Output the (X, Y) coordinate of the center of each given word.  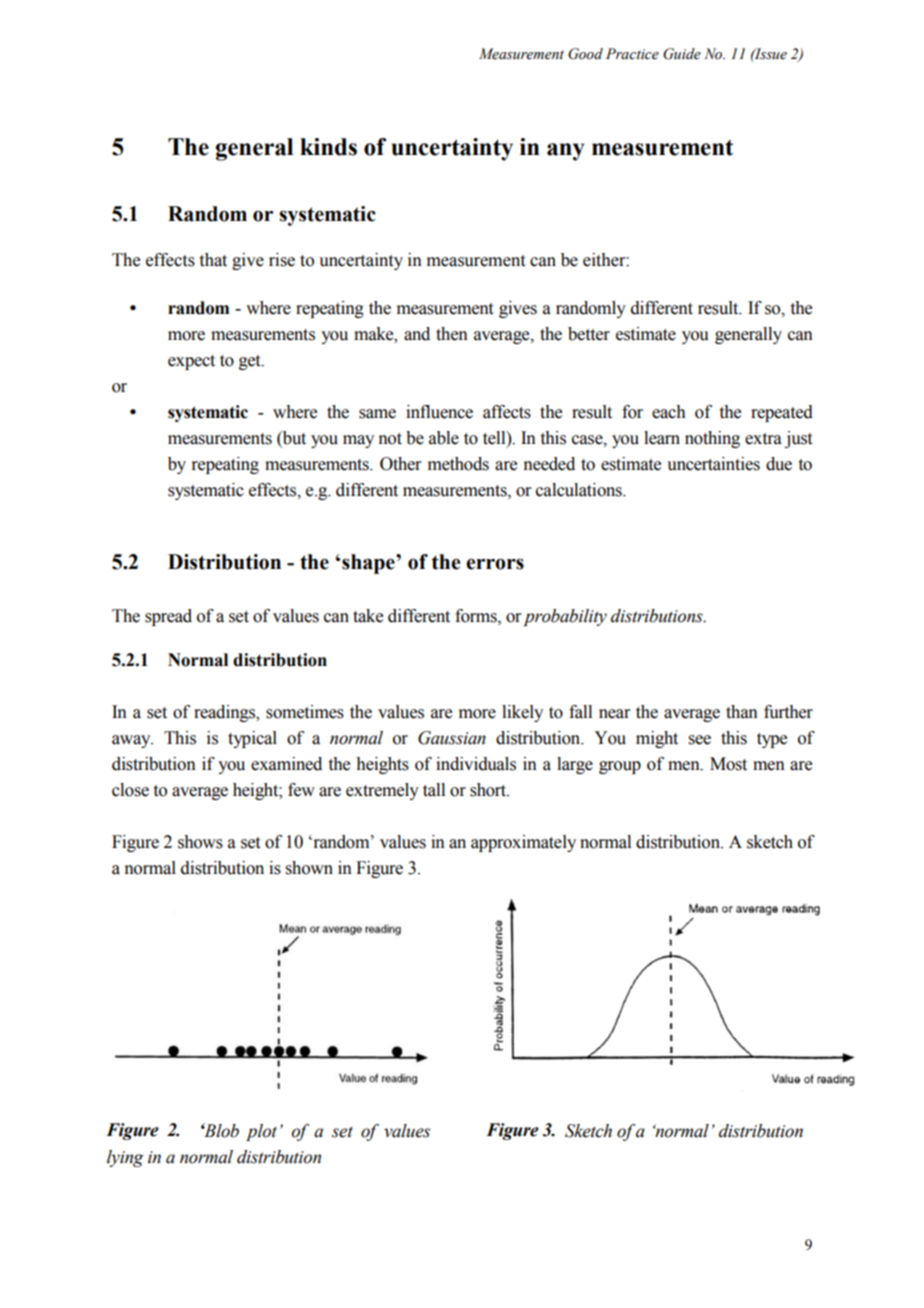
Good (585, 54)
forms (477, 616)
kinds (328, 147)
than (742, 712)
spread (168, 617)
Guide (682, 54)
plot (261, 1132)
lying (125, 1158)
